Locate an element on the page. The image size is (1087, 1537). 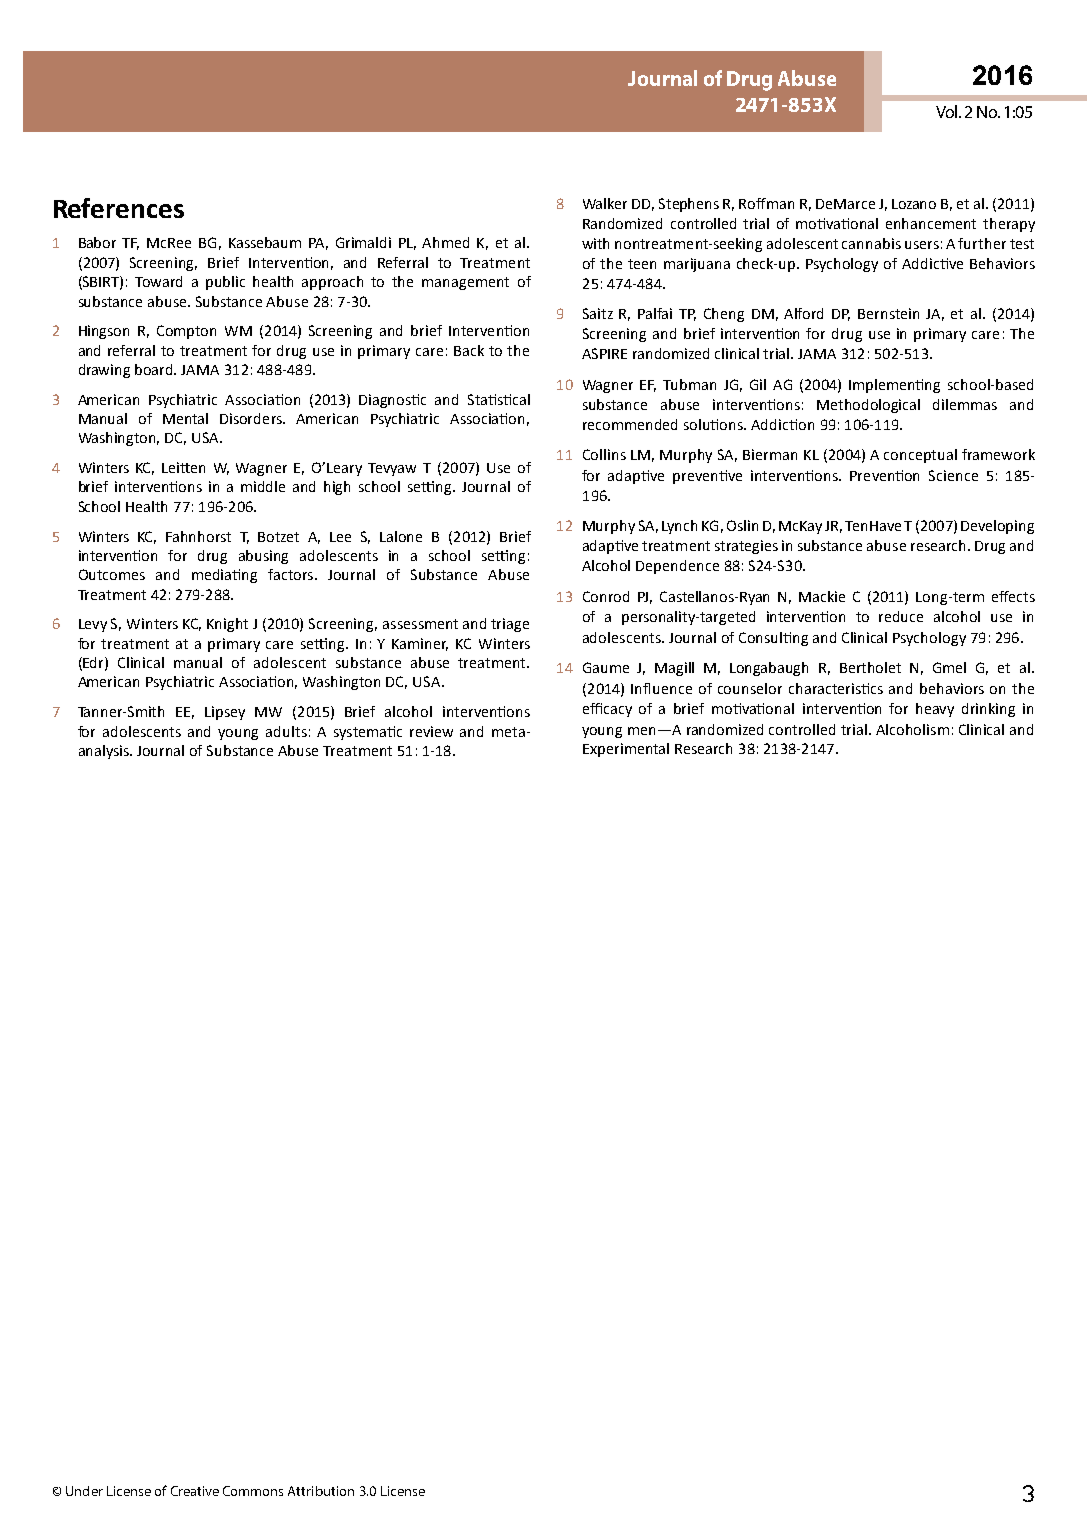
drinking is located at coordinates (988, 710).
